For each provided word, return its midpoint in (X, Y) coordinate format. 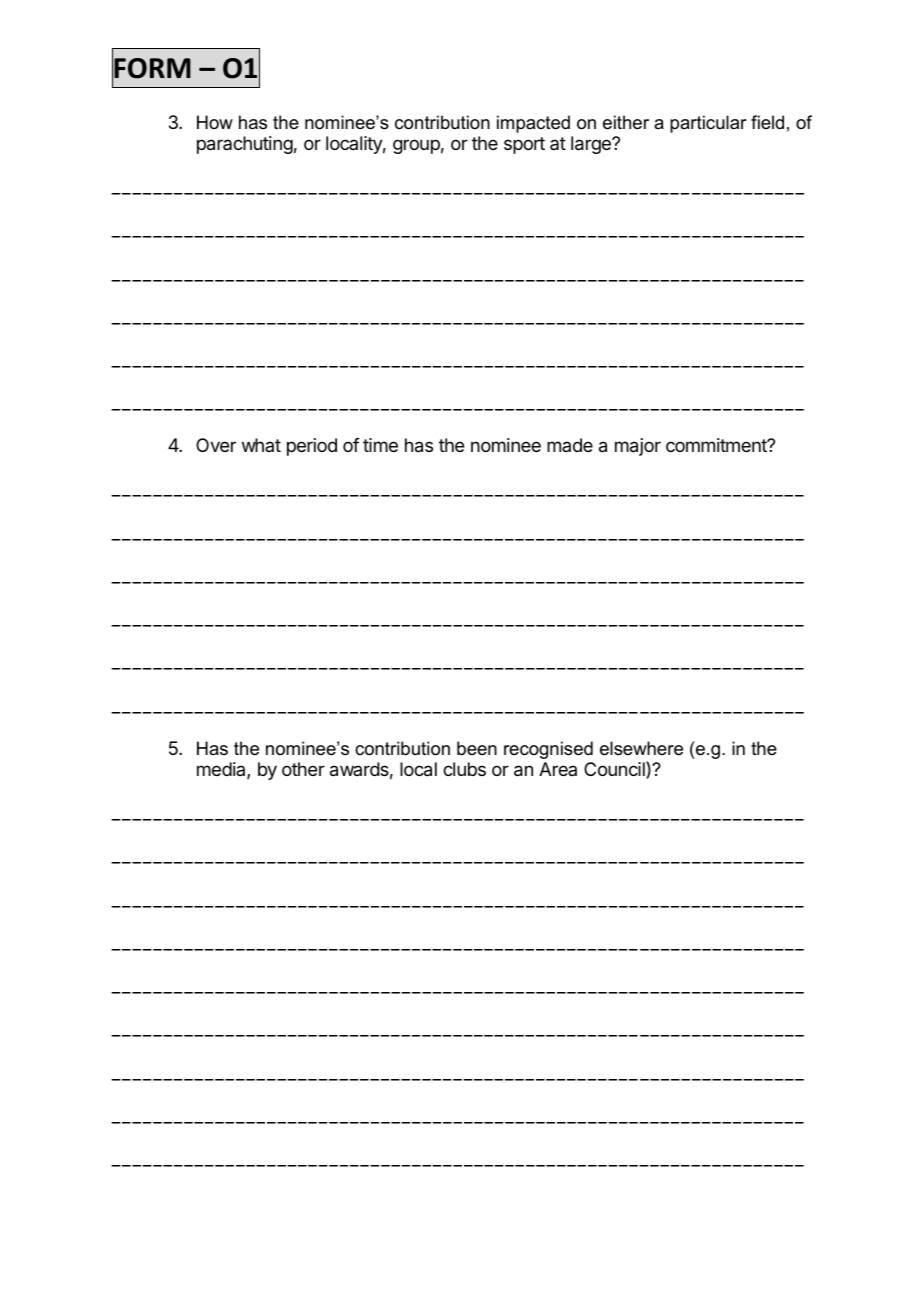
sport (524, 145)
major (638, 447)
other (303, 769)
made (570, 445)
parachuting (245, 145)
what (261, 445)
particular (708, 124)
